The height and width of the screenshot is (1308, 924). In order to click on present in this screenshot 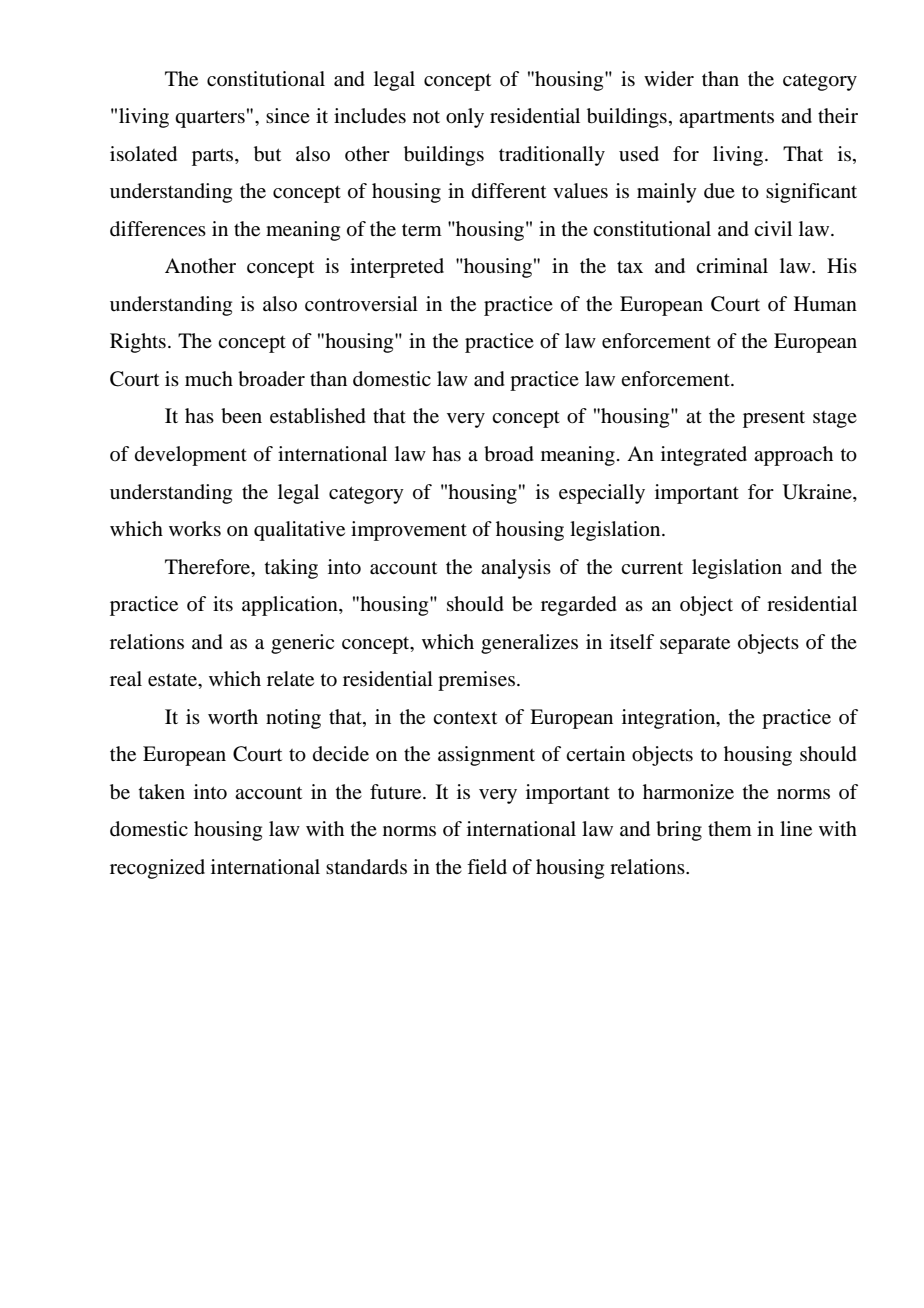, I will do `click(774, 419)`.
